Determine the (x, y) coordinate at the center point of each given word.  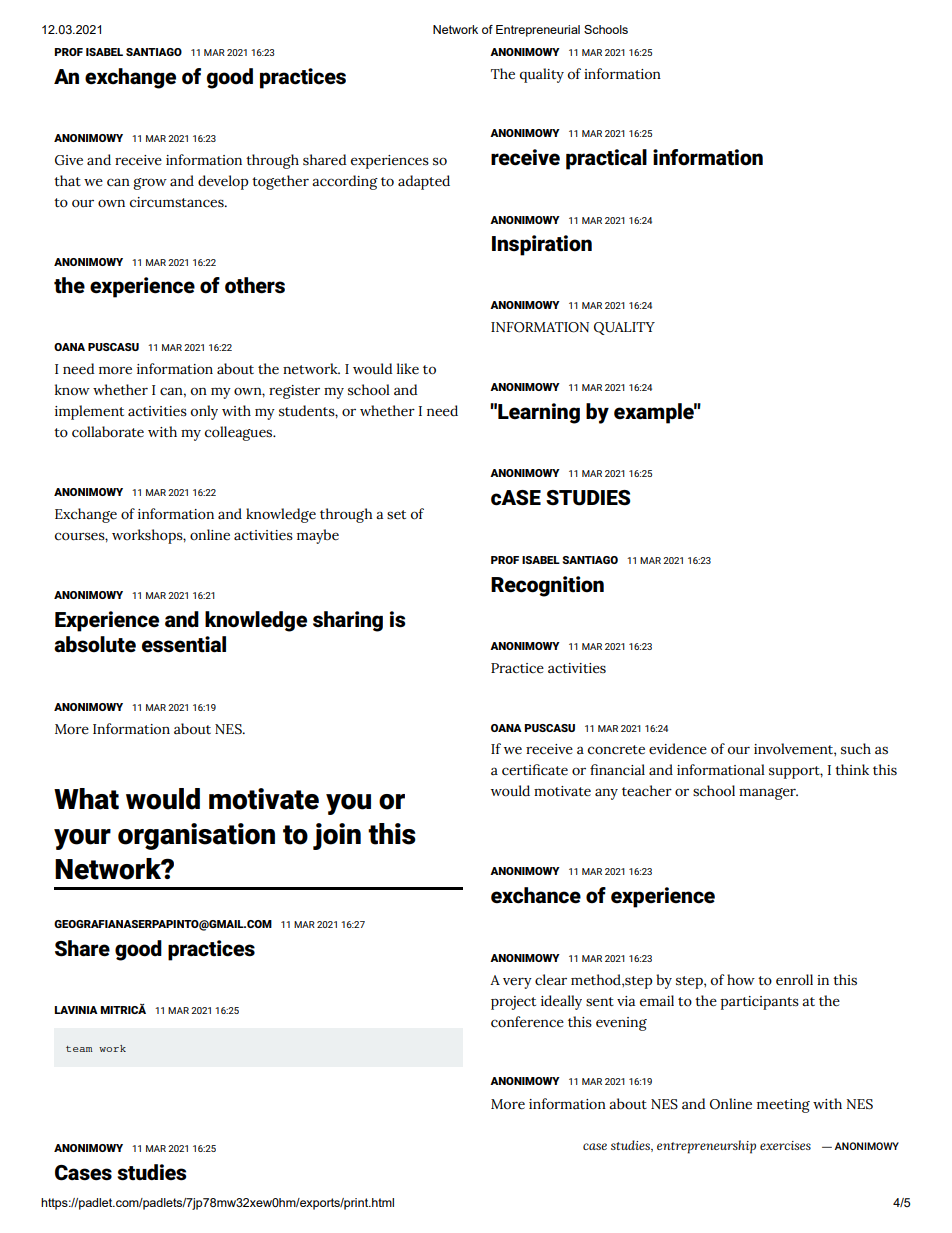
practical (606, 159)
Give (69, 160)
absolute (95, 644)
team (79, 1049)
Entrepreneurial (538, 31)
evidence (678, 749)
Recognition (547, 586)
